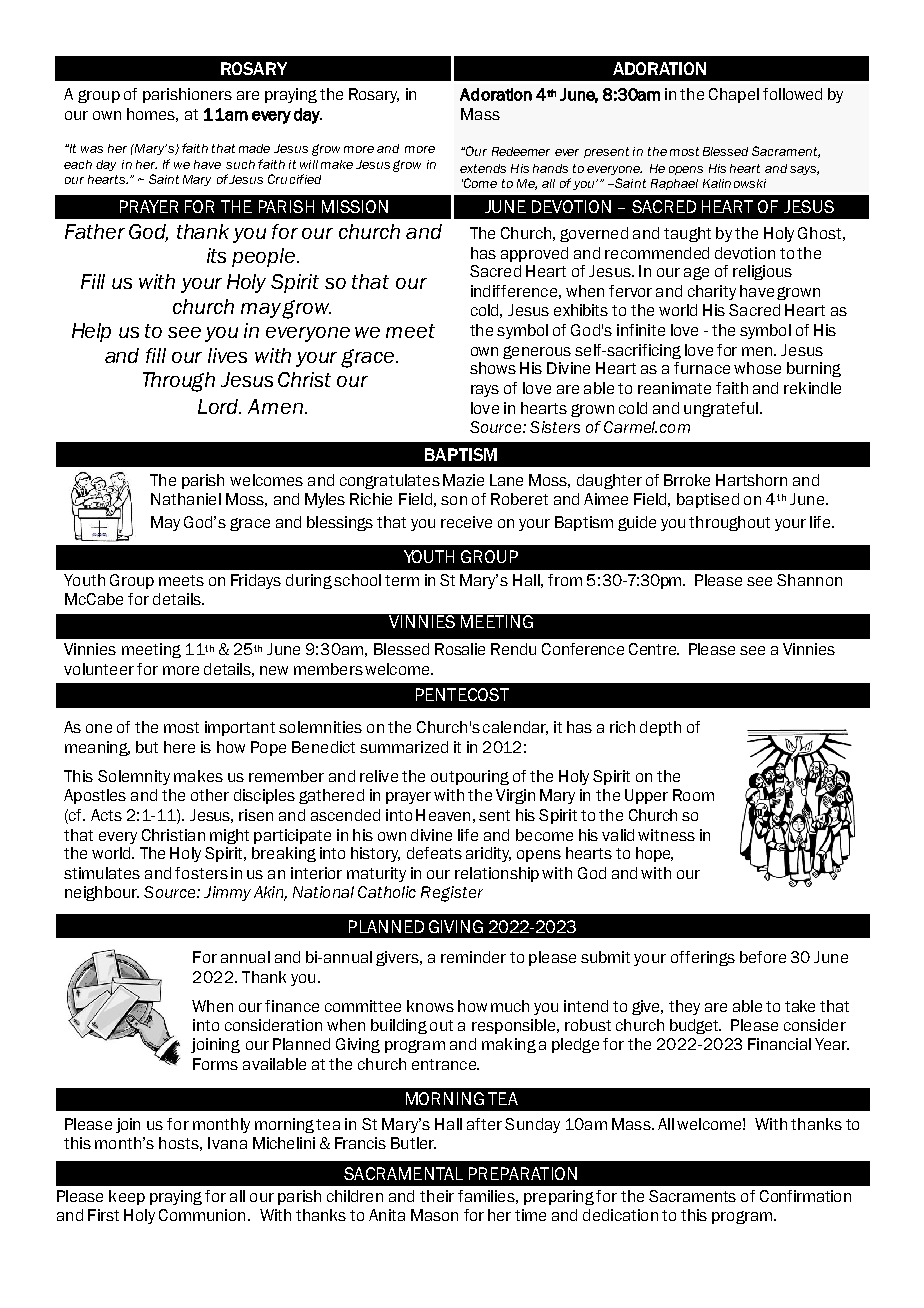 Image resolution: width=924 pixels, height=1308 pixels. What do you see at coordinates (483, 168) in the document?
I see `extends` at bounding box center [483, 168].
